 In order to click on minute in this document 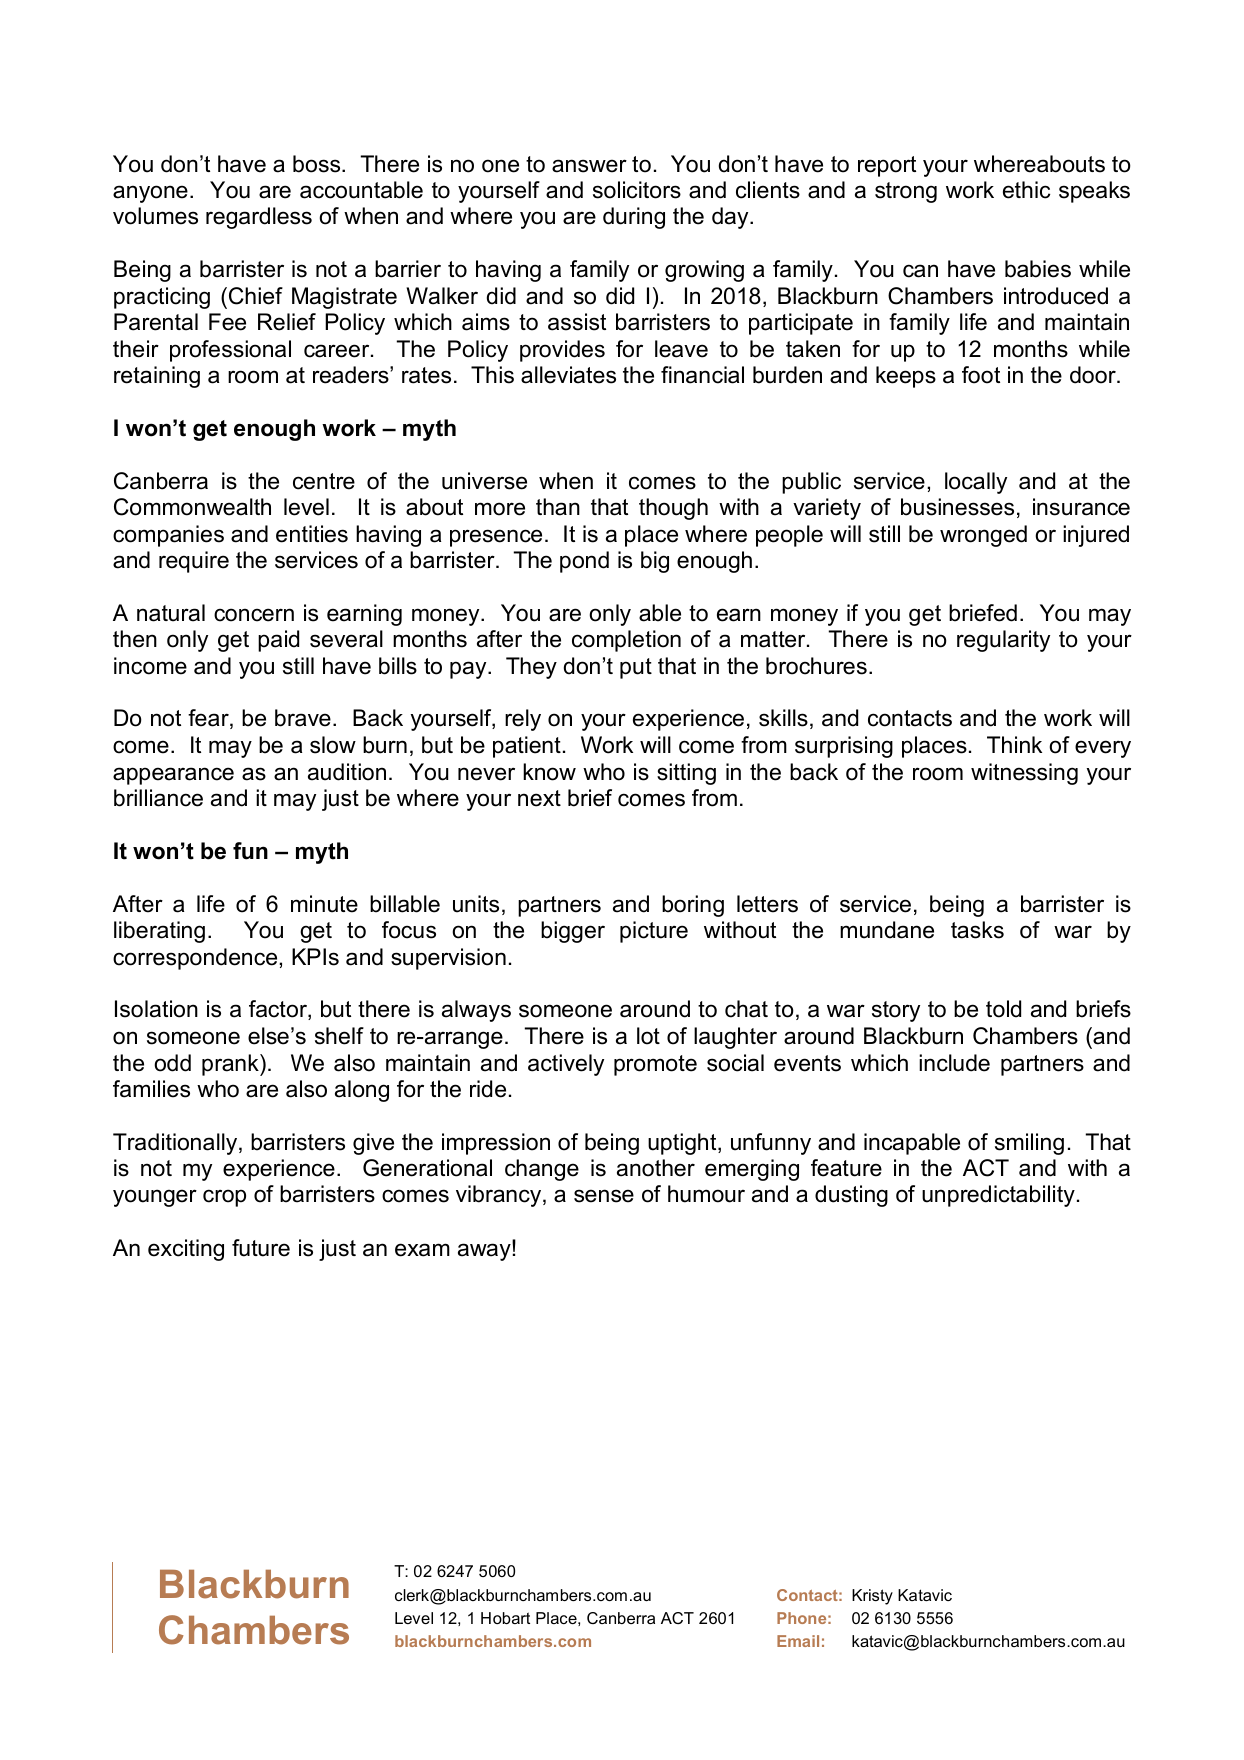, I will do `click(324, 904)`.
